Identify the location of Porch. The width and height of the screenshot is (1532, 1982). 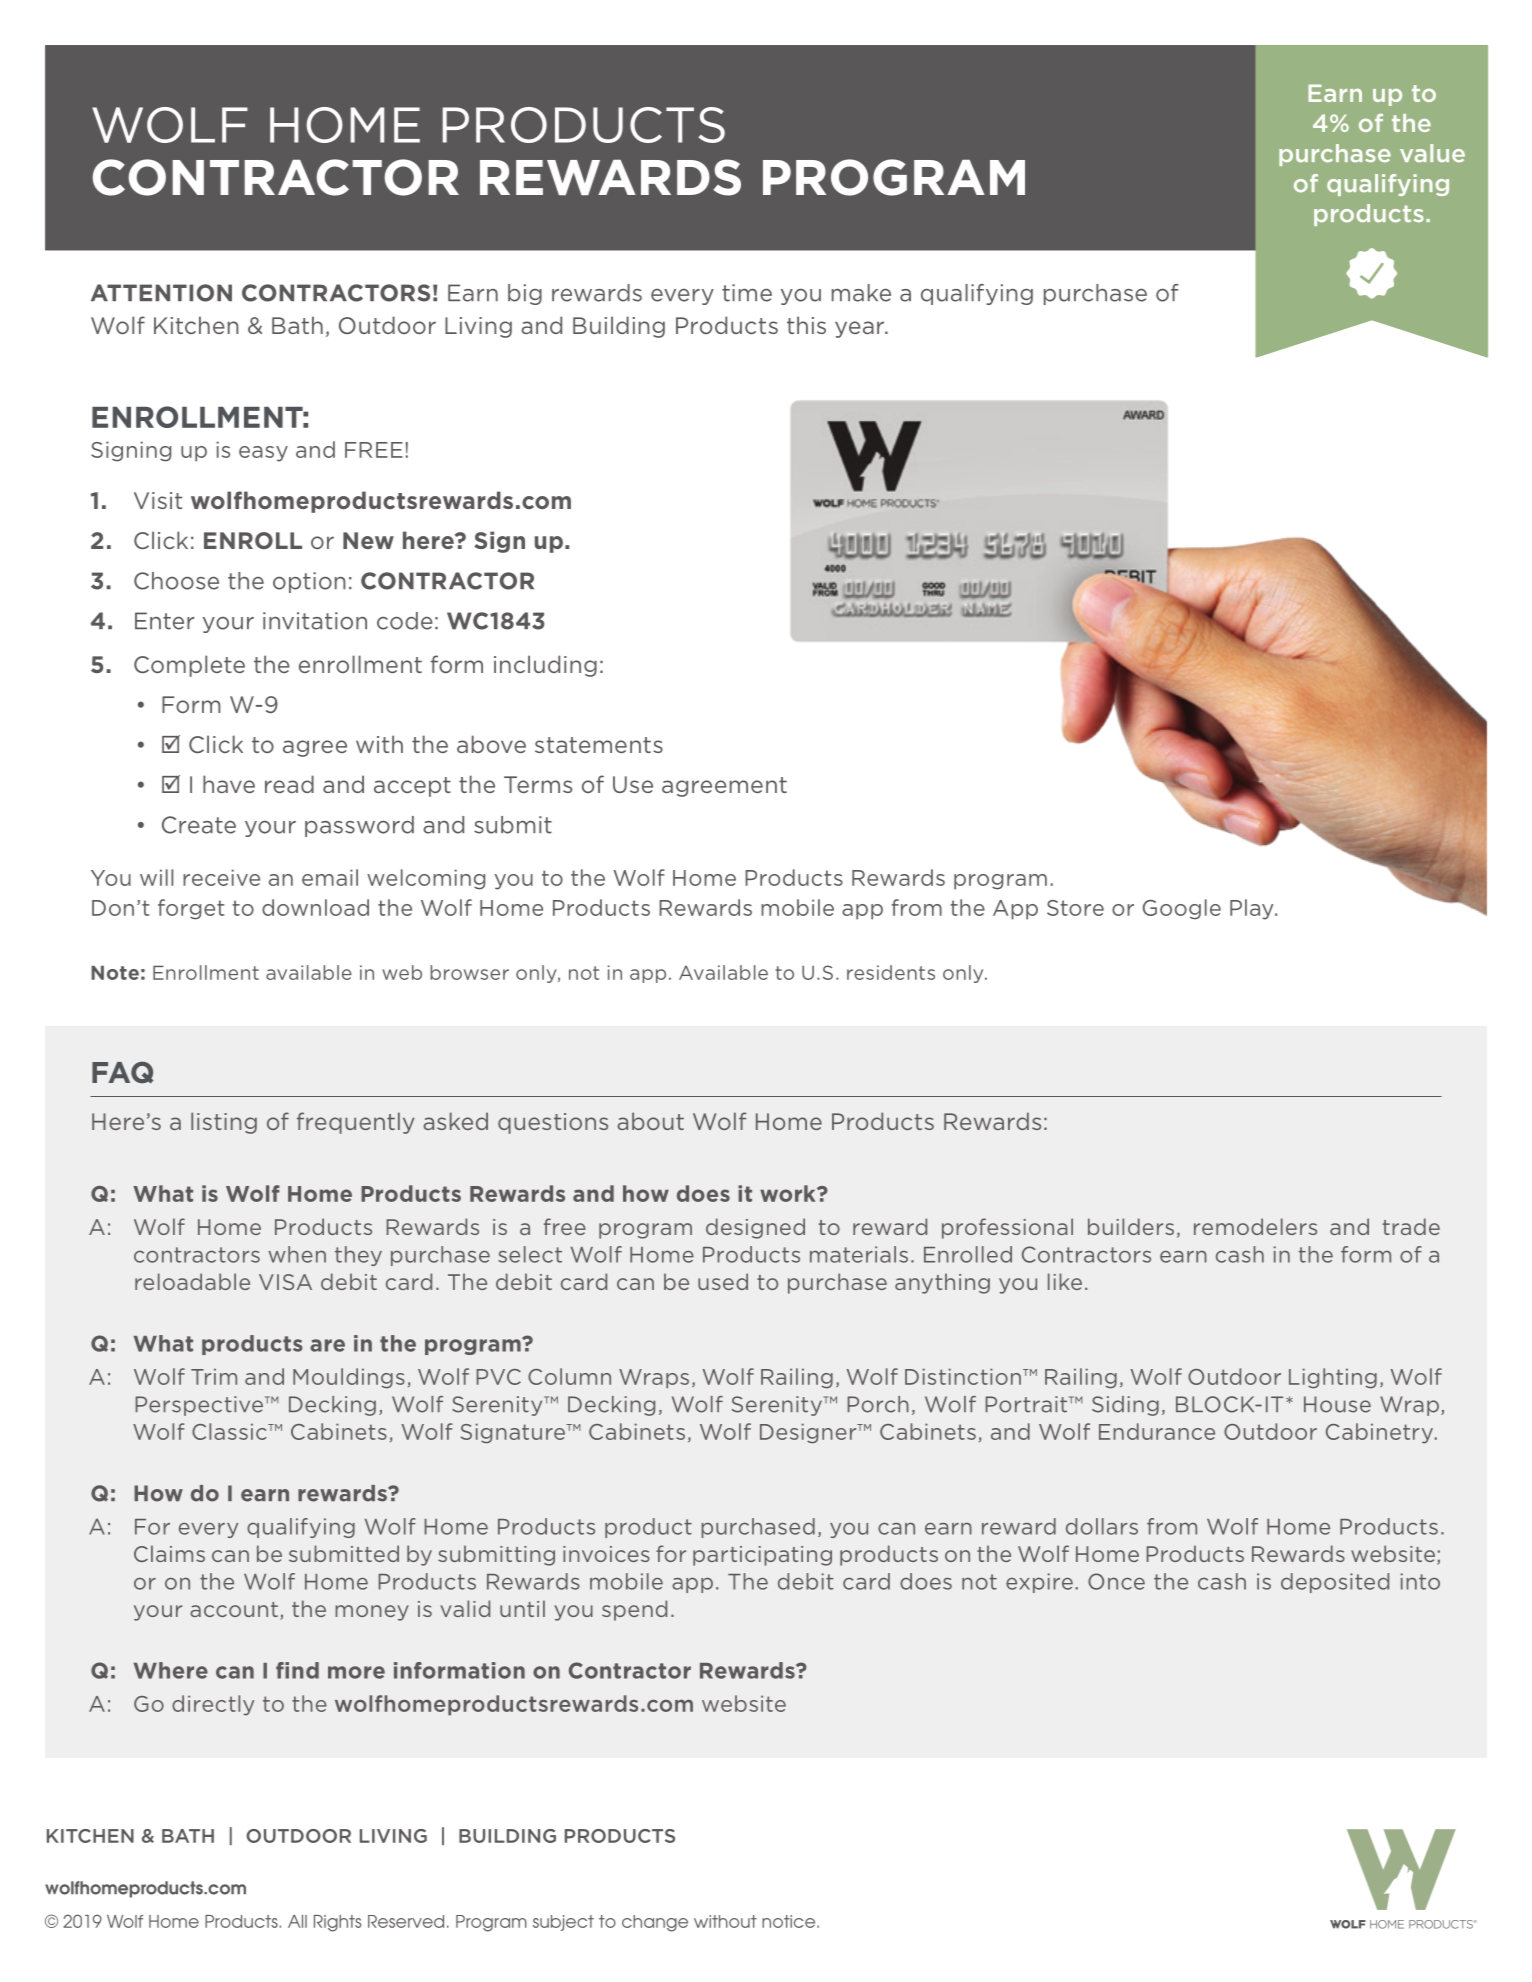
(878, 1404).
